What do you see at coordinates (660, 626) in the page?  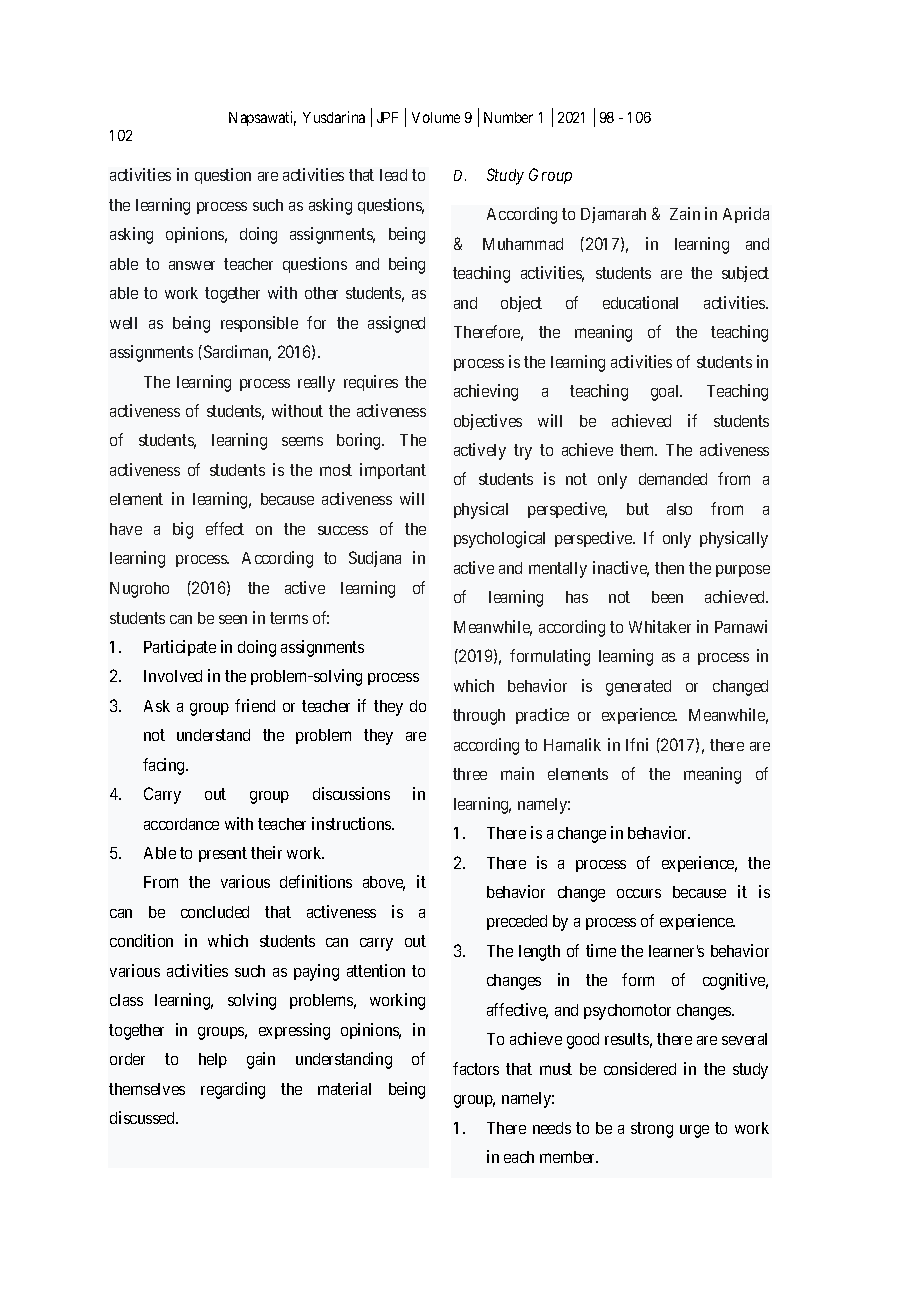 I see `Whitaker` at bounding box center [660, 626].
